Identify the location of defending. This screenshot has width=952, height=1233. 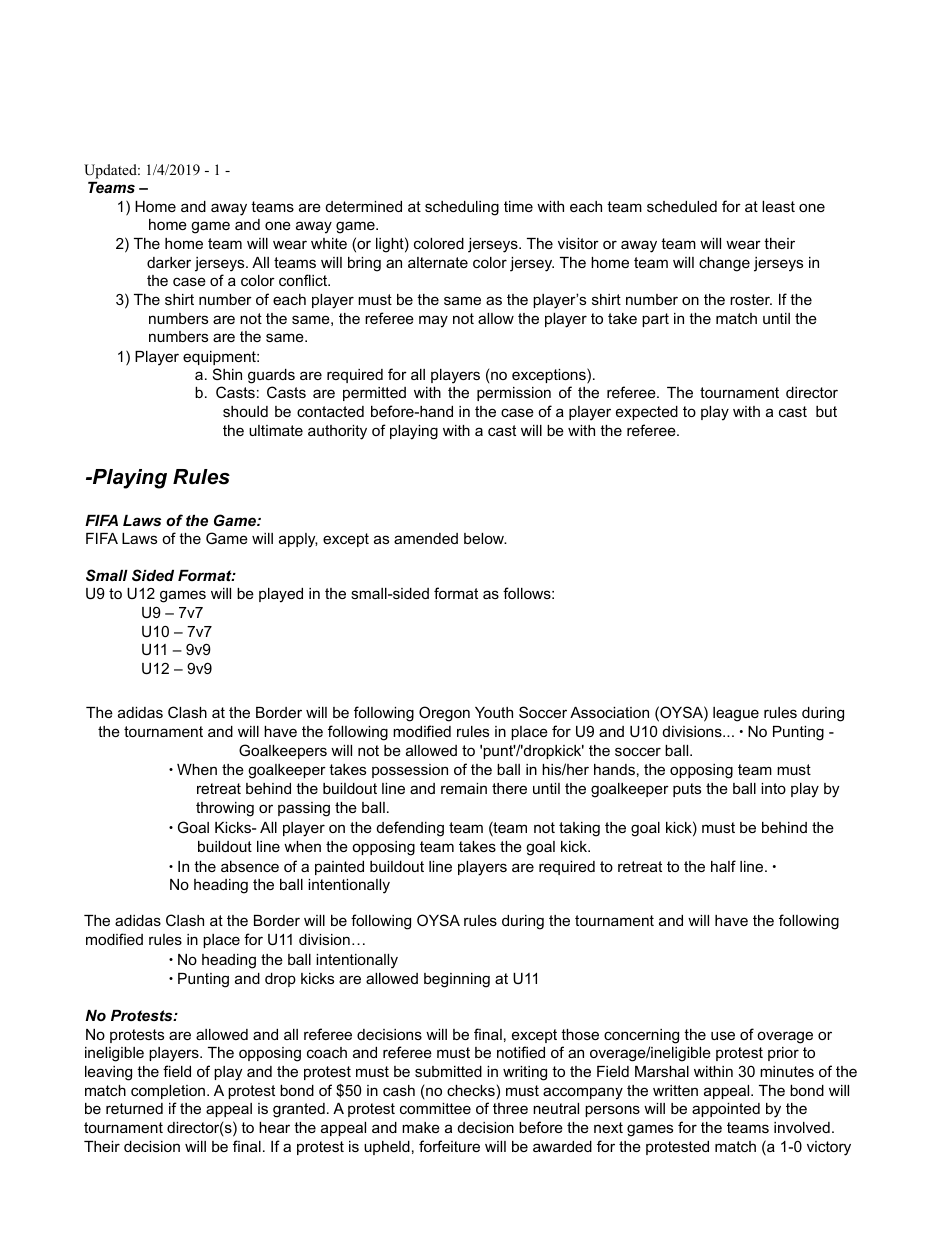
(410, 829).
